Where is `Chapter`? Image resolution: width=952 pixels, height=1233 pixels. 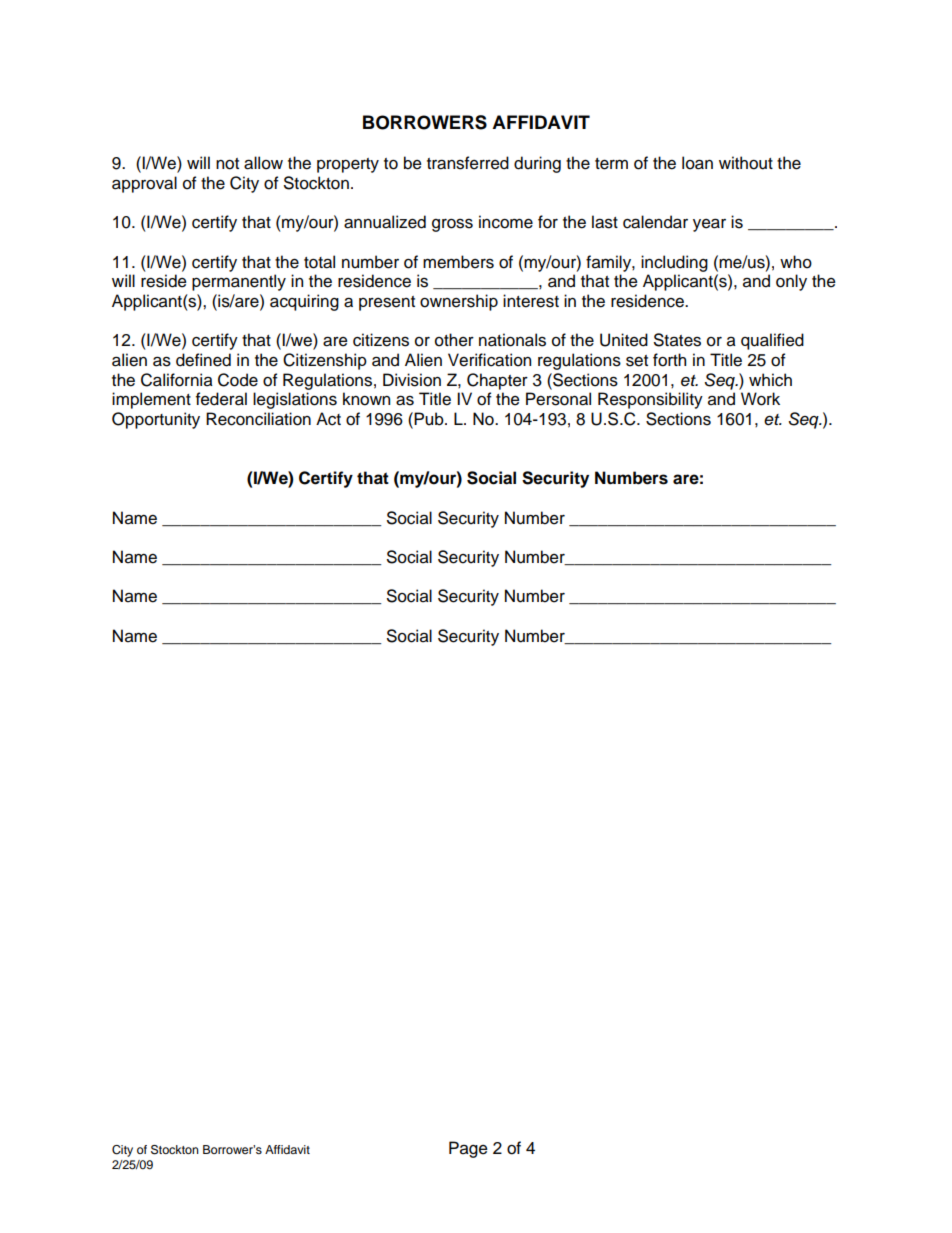
Chapter is located at coordinates (497, 381).
